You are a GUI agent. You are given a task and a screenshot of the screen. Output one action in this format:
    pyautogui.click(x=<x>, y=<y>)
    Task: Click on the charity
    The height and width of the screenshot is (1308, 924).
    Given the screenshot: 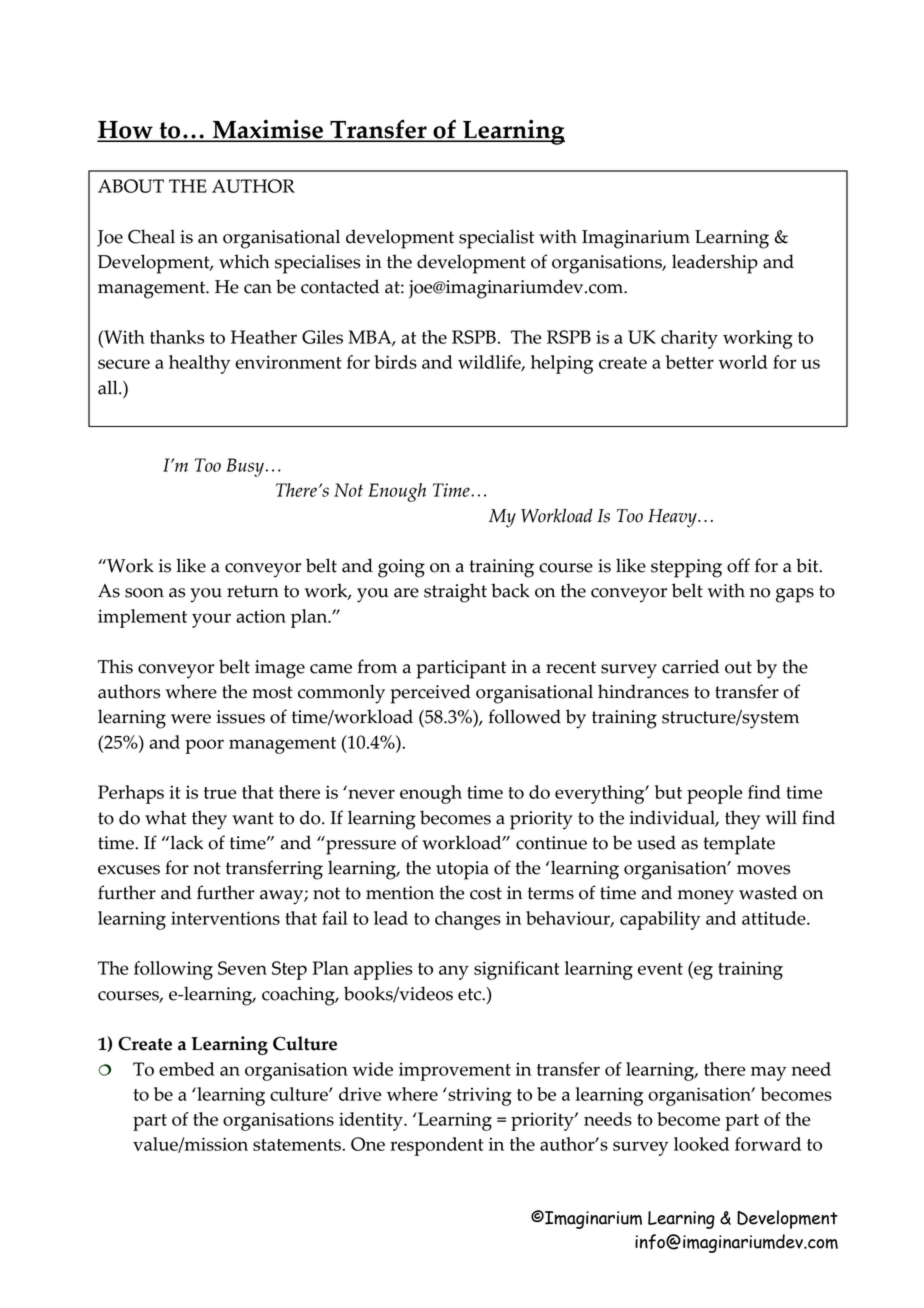 What is the action you would take?
    pyautogui.click(x=689, y=339)
